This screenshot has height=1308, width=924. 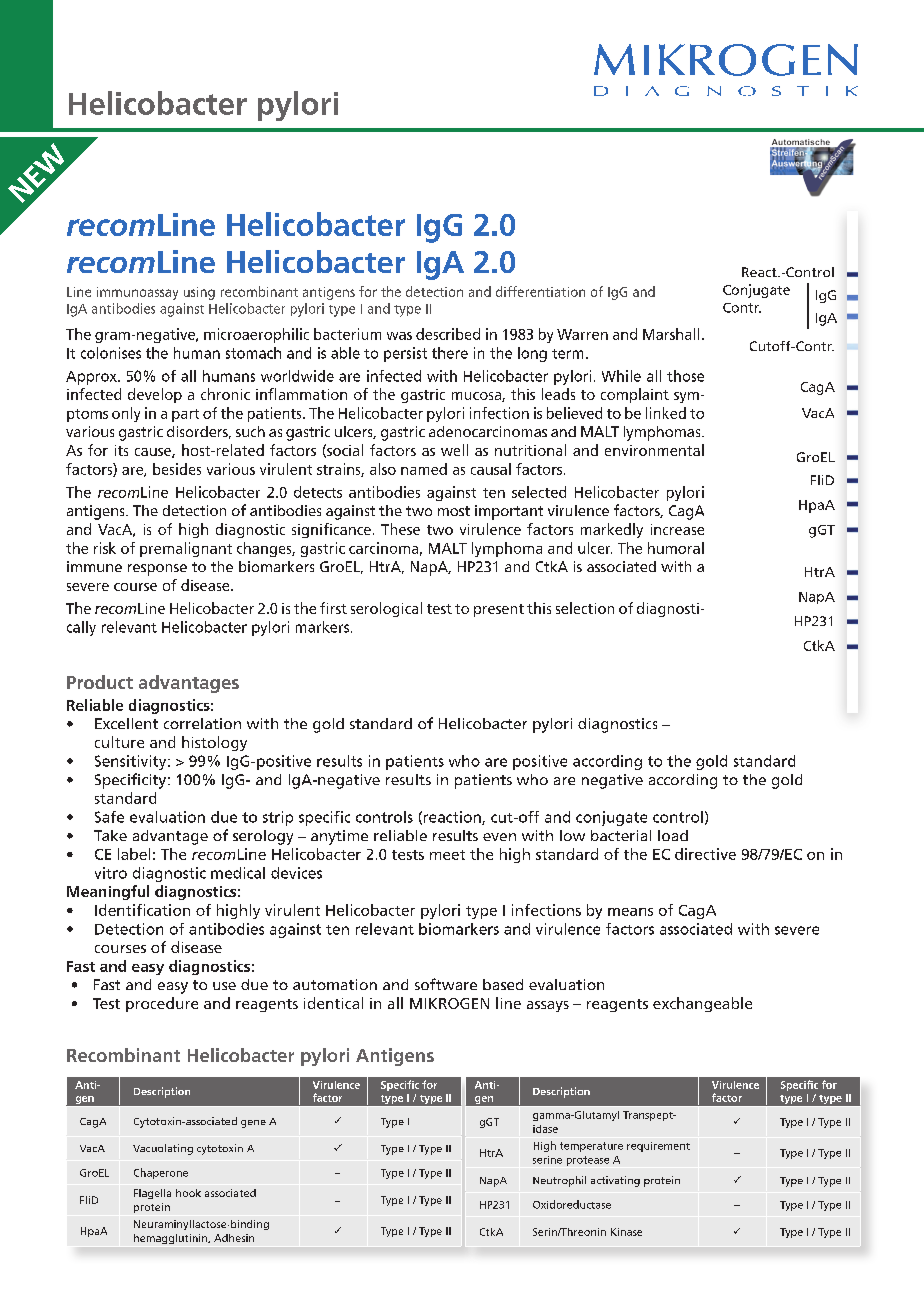 What do you see at coordinates (447, 855) in the screenshot?
I see `meet` at bounding box center [447, 855].
